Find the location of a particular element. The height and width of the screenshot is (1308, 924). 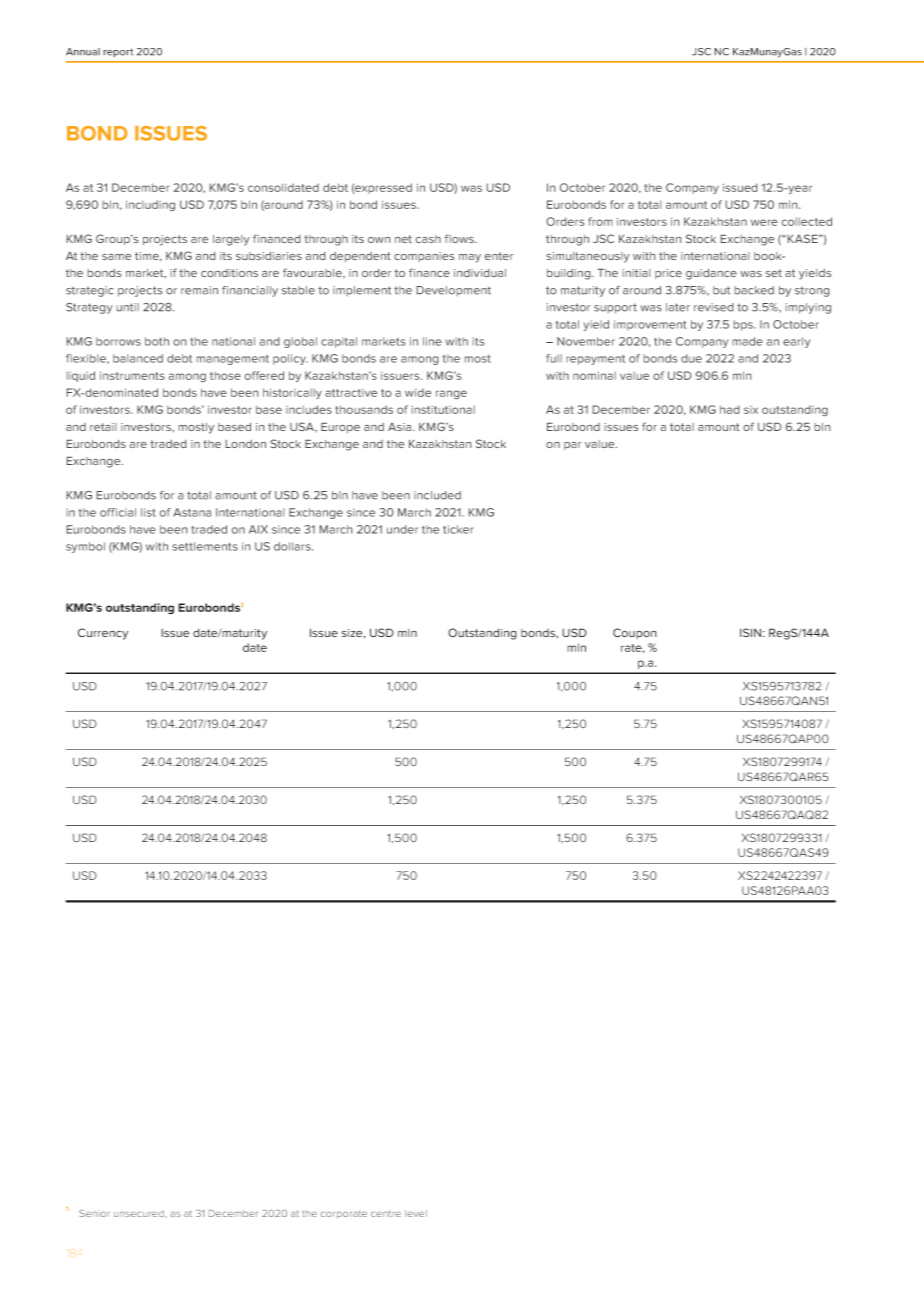

were is located at coordinates (764, 222).
